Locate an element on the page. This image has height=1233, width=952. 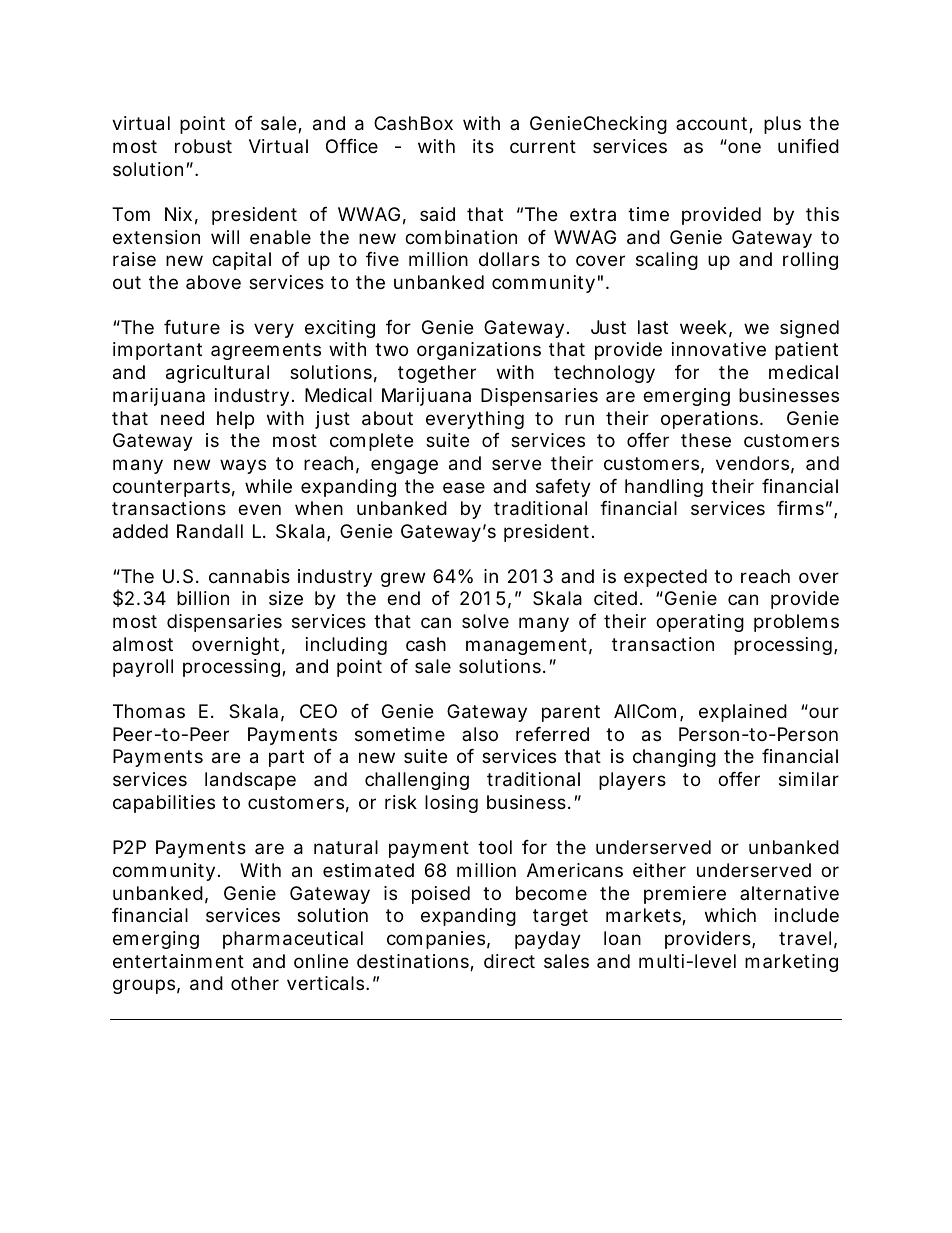
one is located at coordinates (744, 147).
